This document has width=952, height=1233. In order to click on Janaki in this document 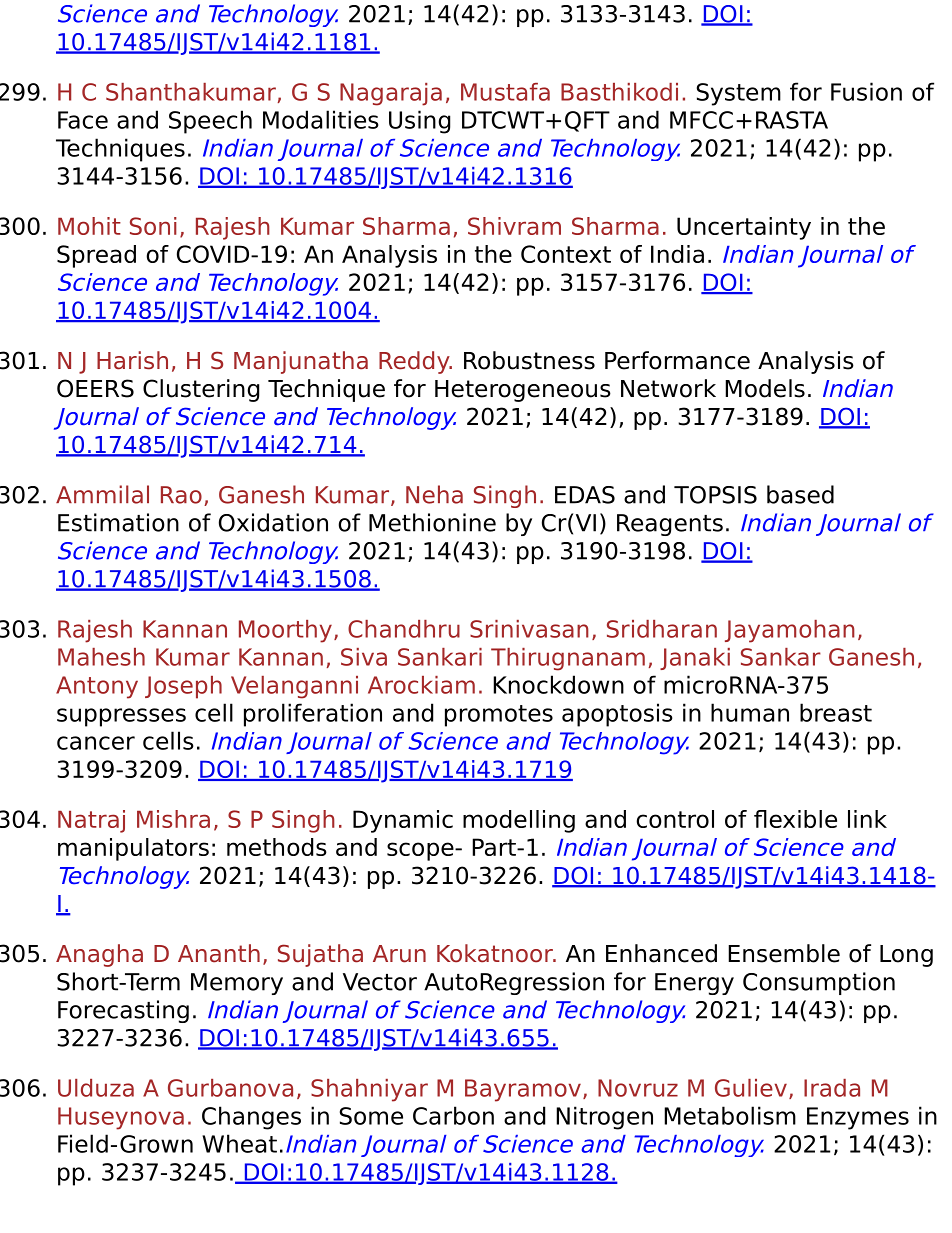, I will do `click(695, 659)`.
